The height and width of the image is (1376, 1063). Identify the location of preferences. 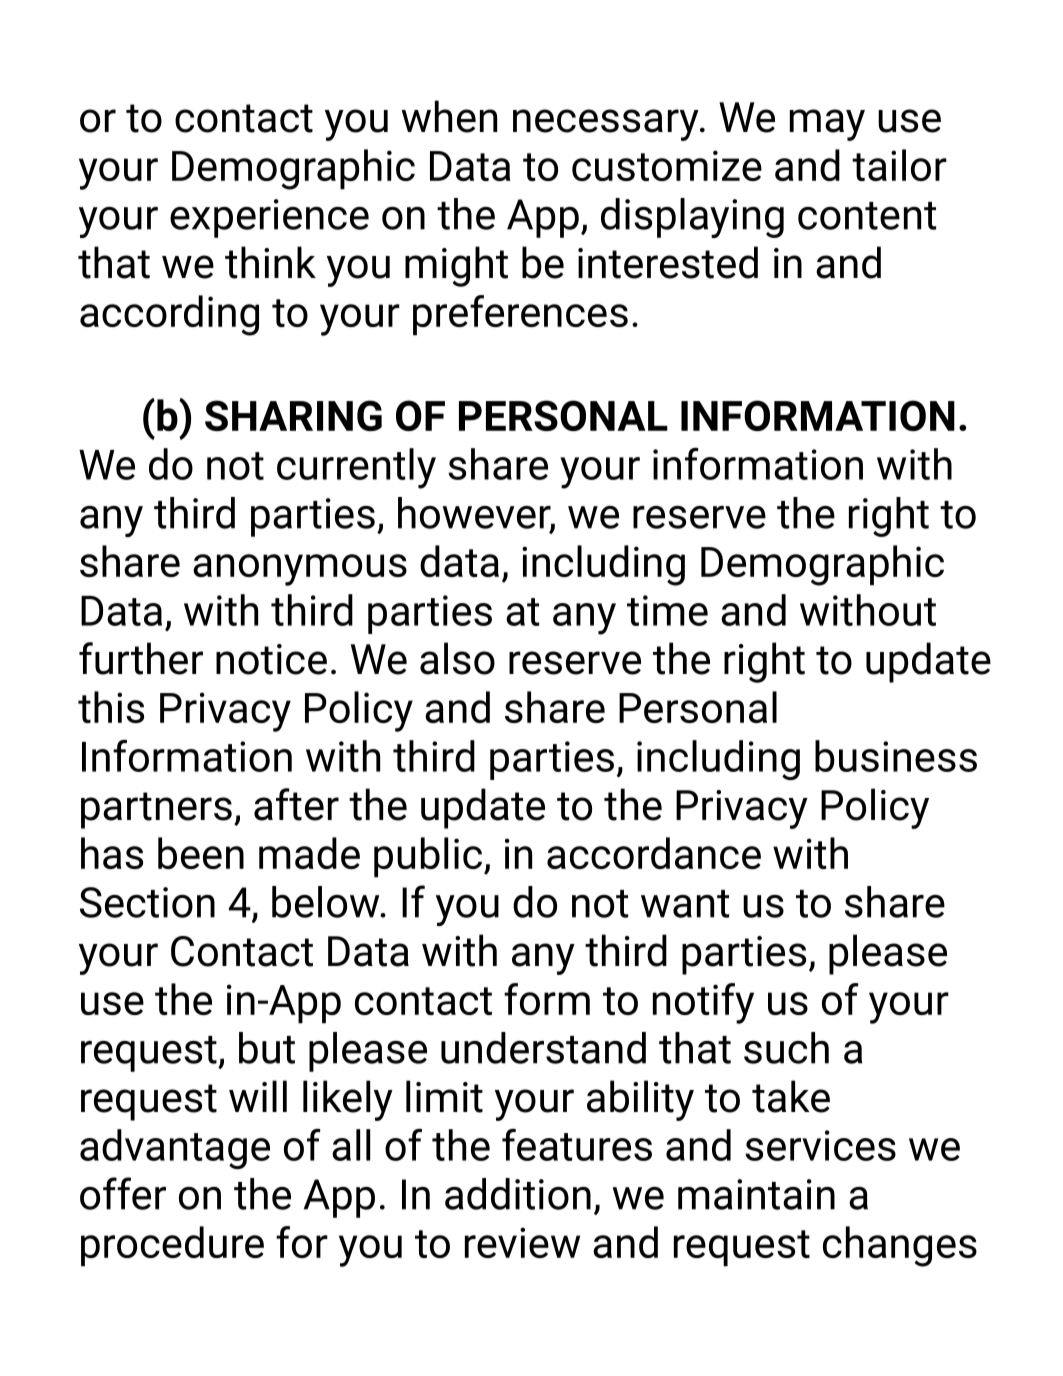
(520, 315).
